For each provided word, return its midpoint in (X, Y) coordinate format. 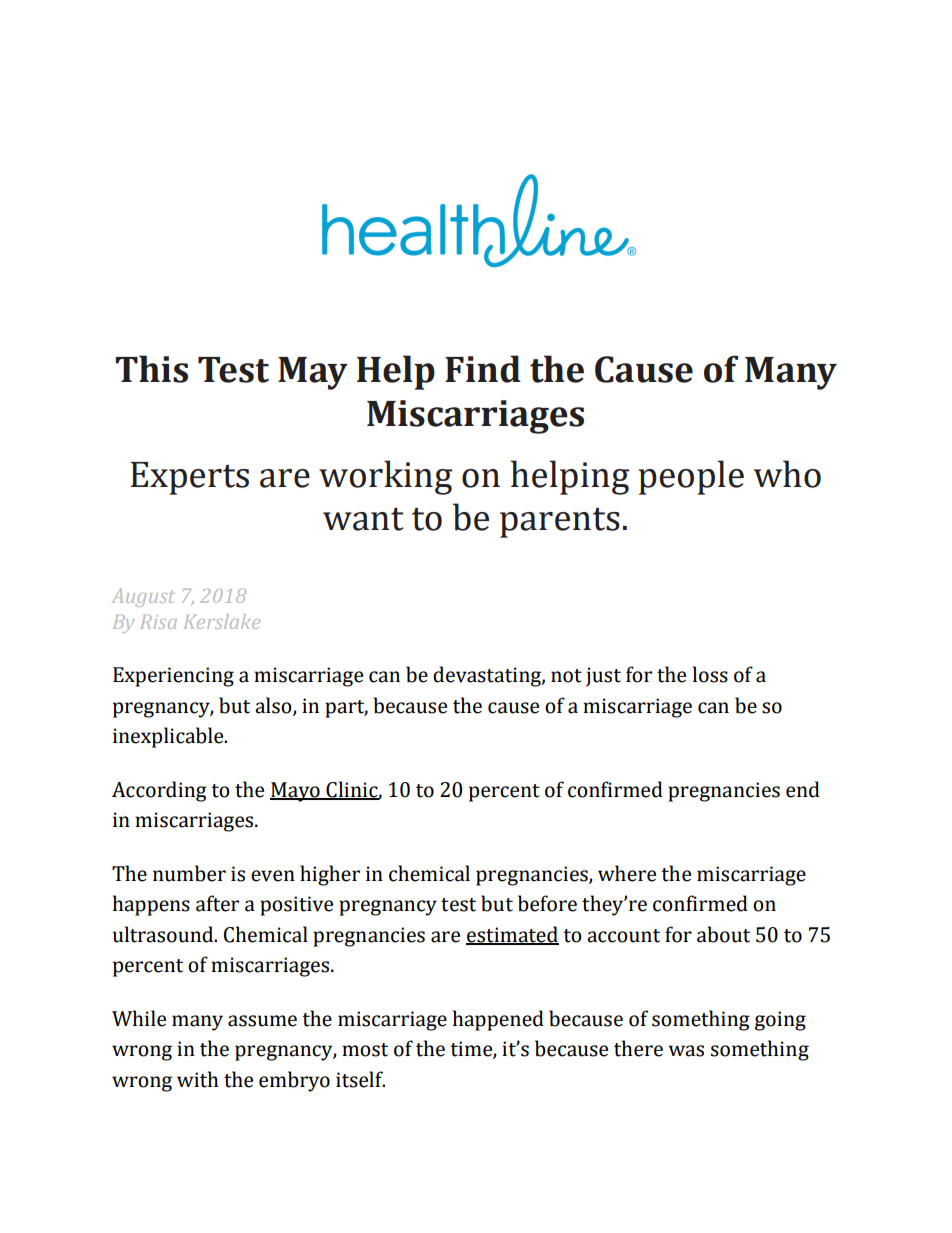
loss (710, 674)
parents (560, 522)
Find (483, 369)
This (151, 369)
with (198, 1079)
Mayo (296, 792)
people (691, 477)
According (159, 791)
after (217, 903)
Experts (189, 478)
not (566, 676)
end (803, 789)
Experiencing (173, 677)
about (723, 934)
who (787, 474)
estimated (512, 935)
